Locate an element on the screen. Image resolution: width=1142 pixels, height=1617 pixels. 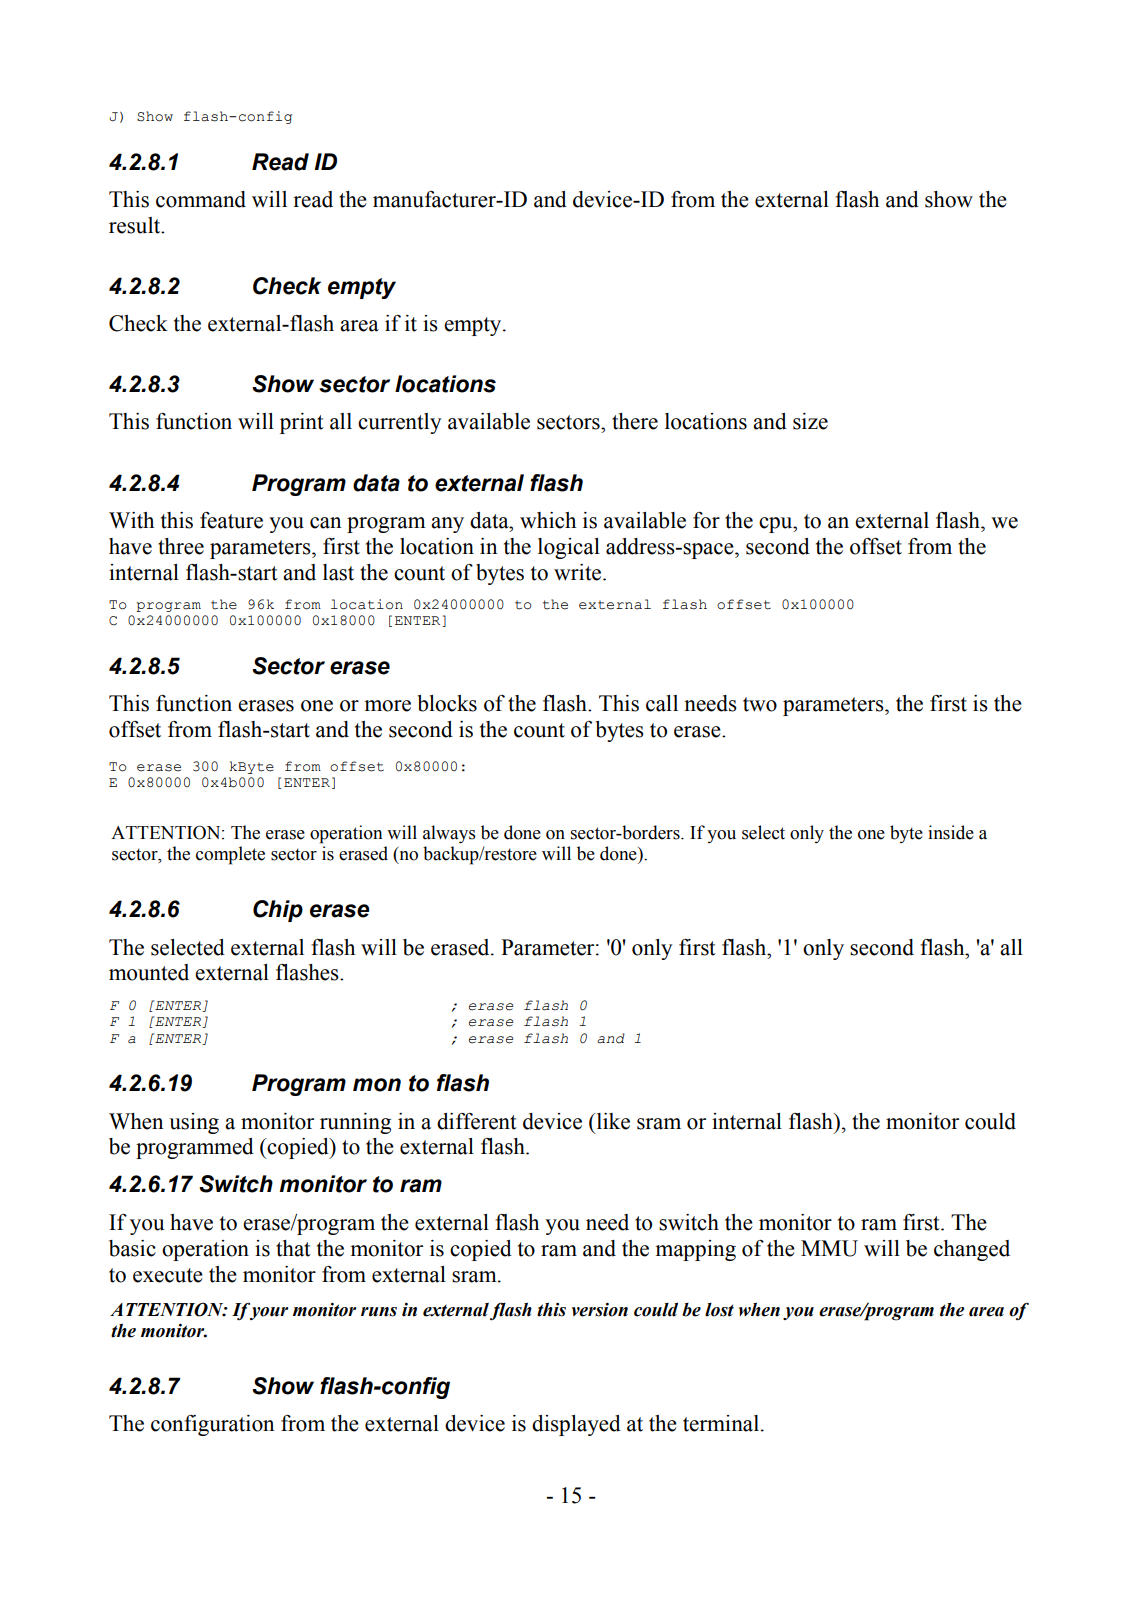
two is located at coordinates (760, 704).
